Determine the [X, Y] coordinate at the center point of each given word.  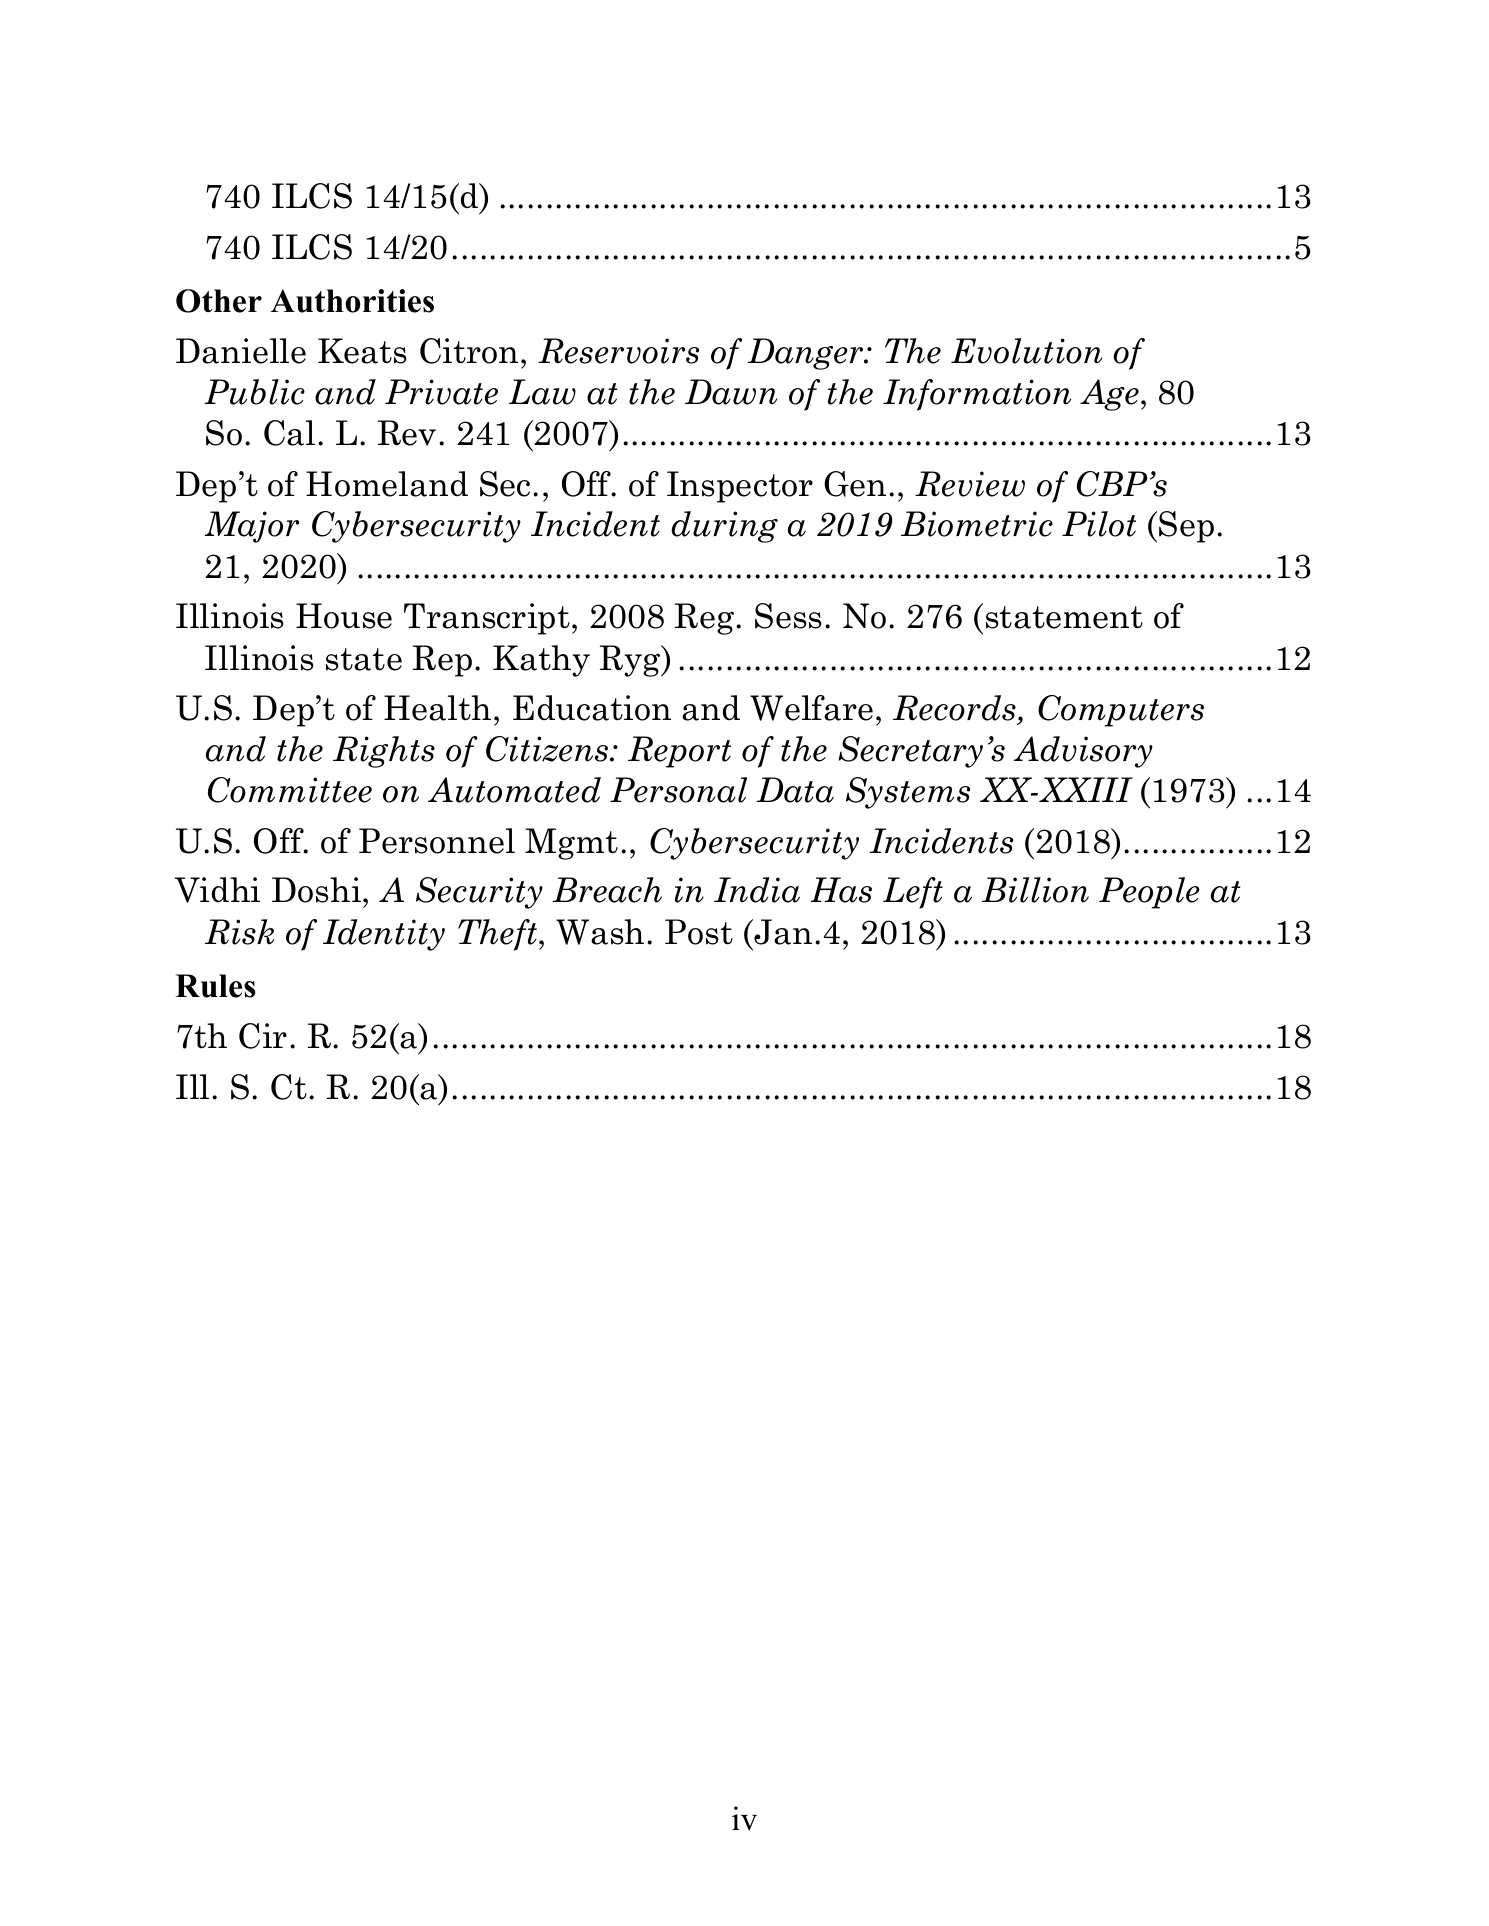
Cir [263, 1036]
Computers [1121, 711]
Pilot [1099, 524]
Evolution [1026, 351]
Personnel [437, 841]
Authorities [352, 301]
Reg [706, 619]
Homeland [387, 484]
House [344, 616]
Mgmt [571, 844]
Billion [1035, 890]
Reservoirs [618, 351]
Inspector [740, 487]
